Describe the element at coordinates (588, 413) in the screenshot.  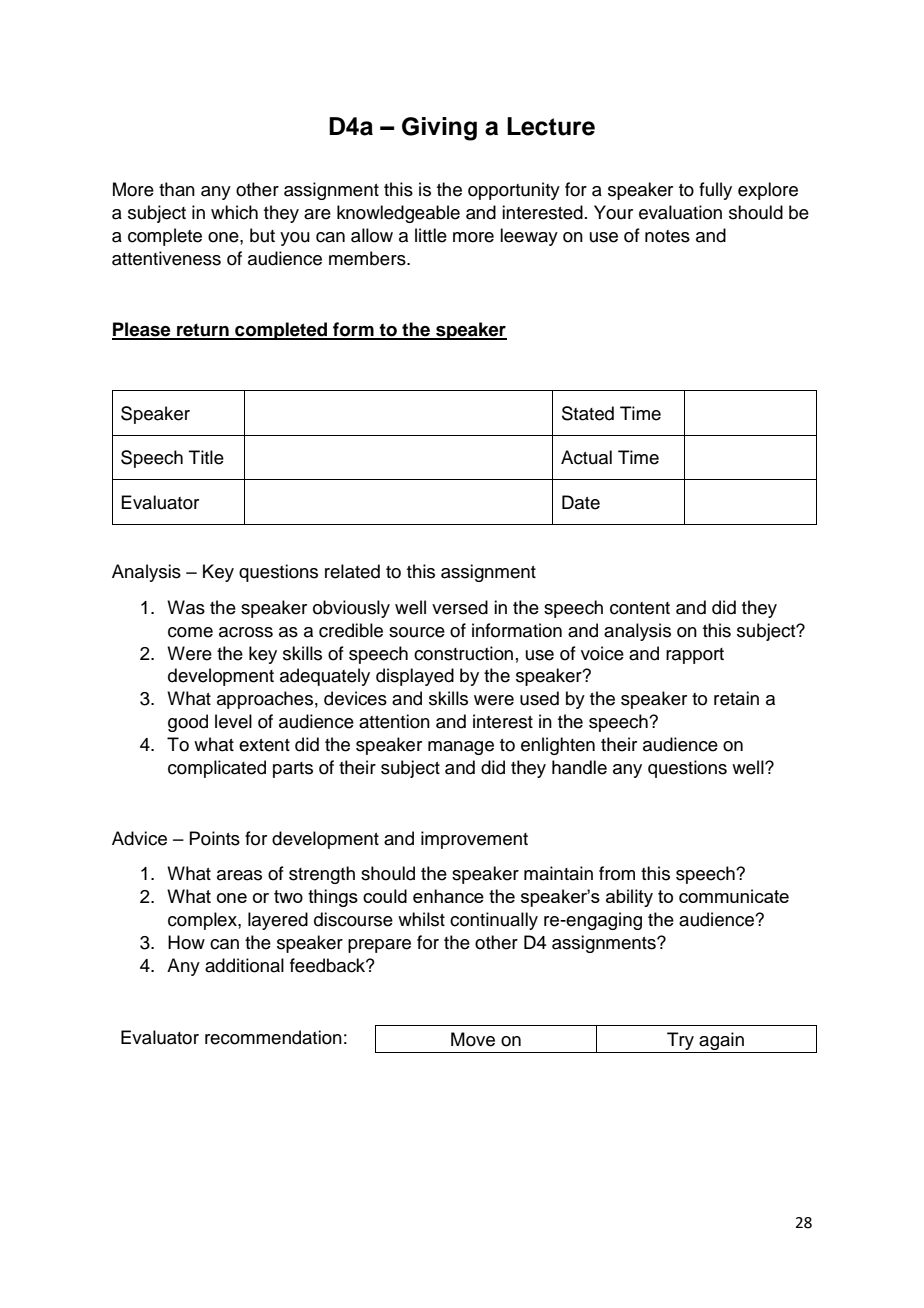
I see `Stated` at that location.
